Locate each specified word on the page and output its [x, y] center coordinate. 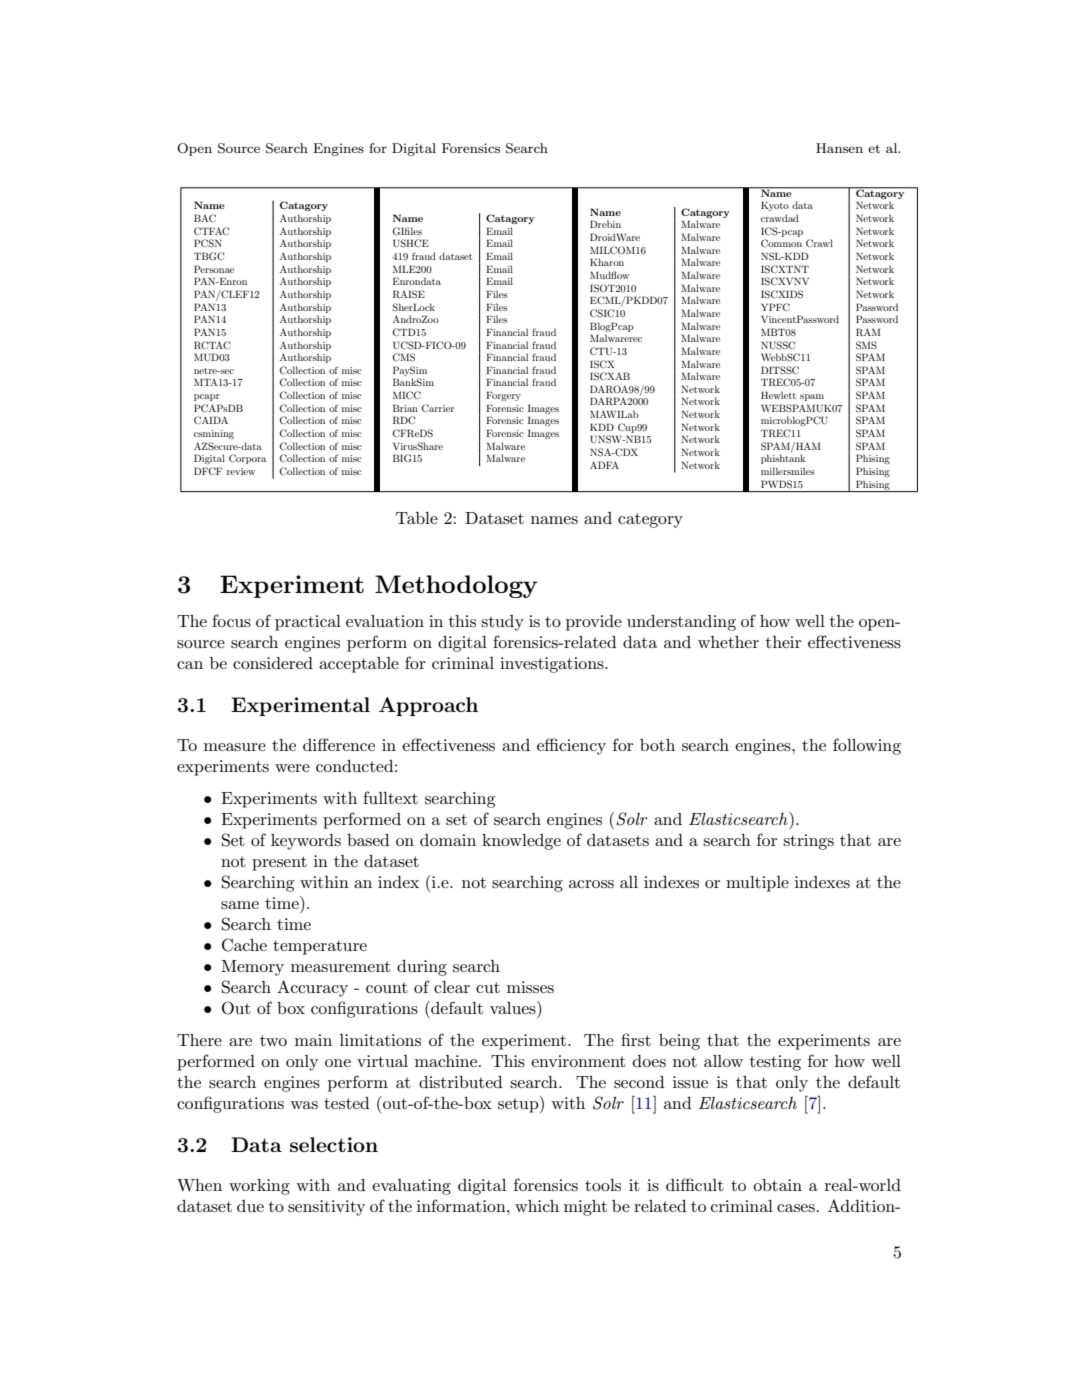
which [537, 1206]
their [783, 642]
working [259, 1187]
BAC [205, 218]
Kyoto [775, 206]
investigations [553, 665]
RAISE [409, 294]
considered [273, 663]
